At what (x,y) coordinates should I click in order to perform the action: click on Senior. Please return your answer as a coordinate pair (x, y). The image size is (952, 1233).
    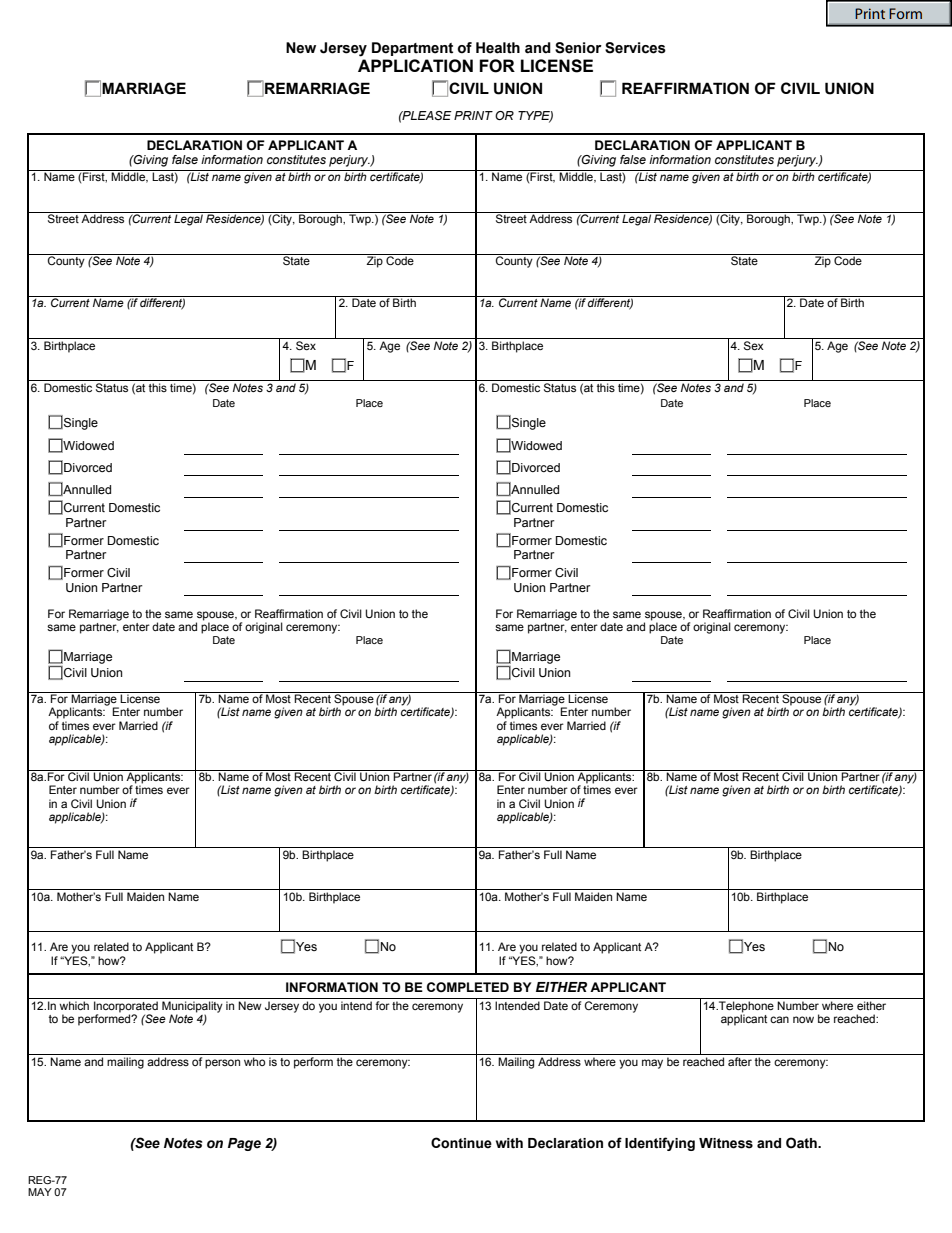
    Looking at the image, I should click on (578, 48).
